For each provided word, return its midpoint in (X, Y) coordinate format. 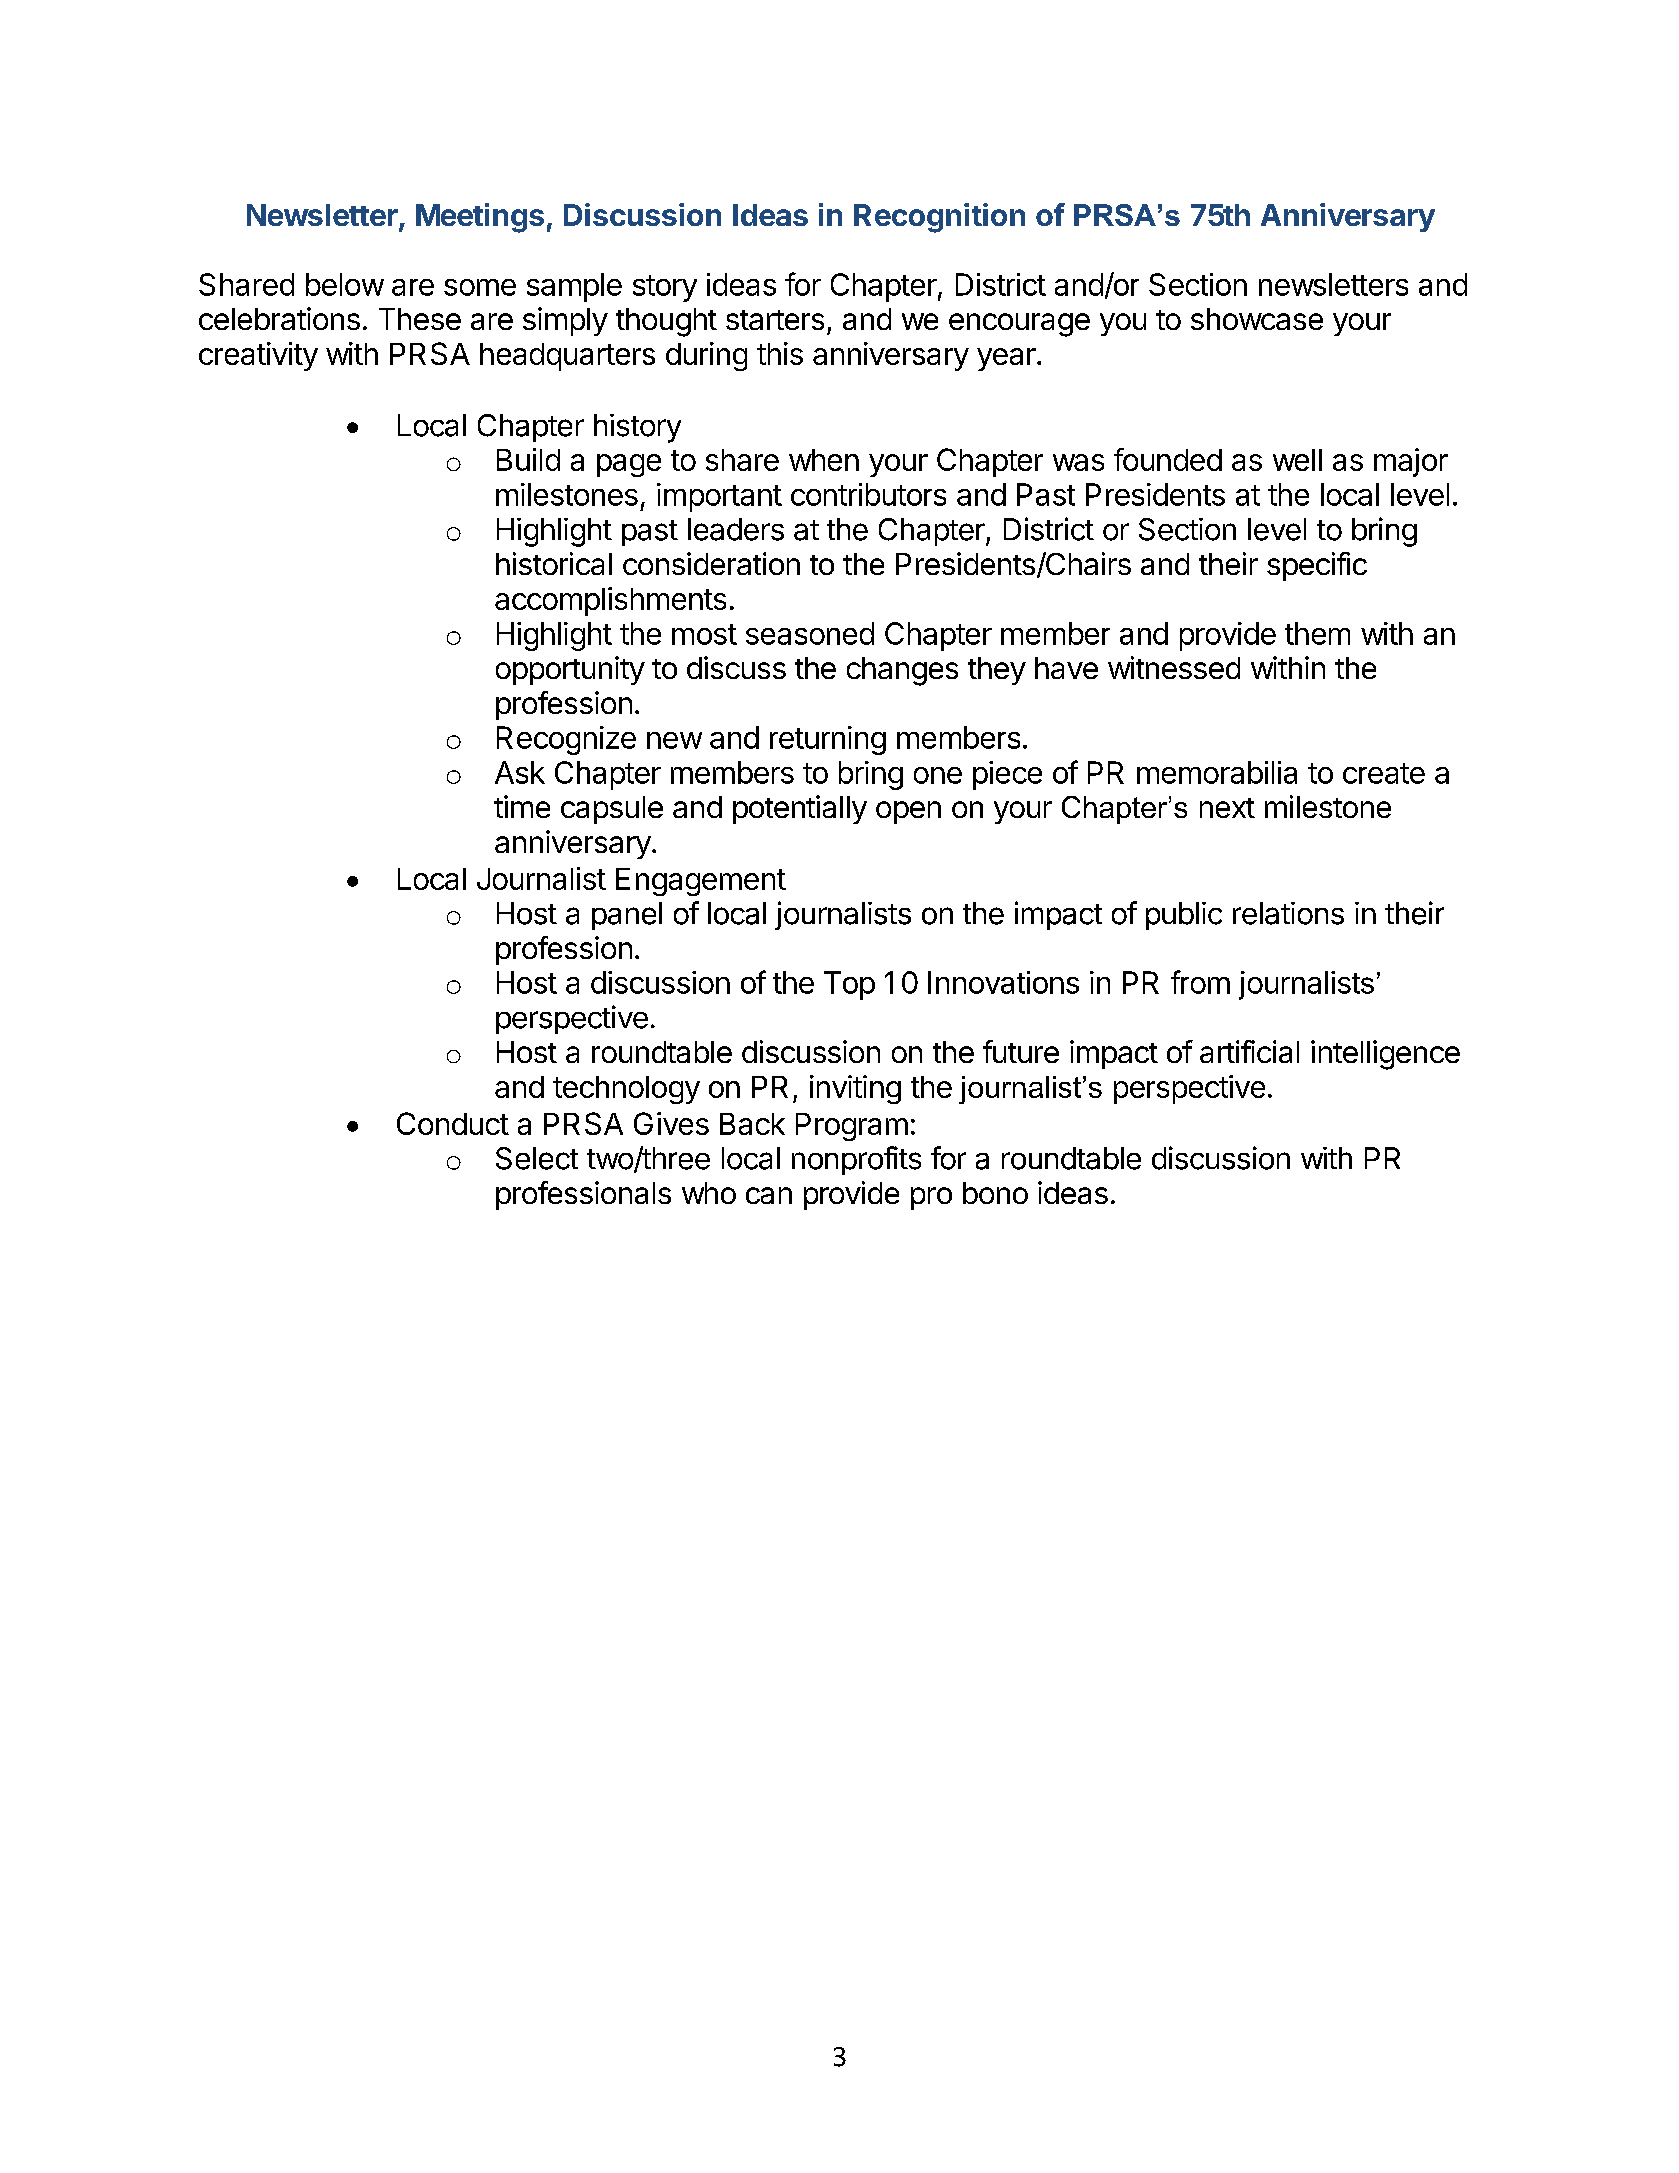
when (824, 460)
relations (1288, 913)
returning (828, 740)
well (1297, 460)
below (345, 284)
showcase (1257, 319)
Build (528, 459)
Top (849, 985)
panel (627, 916)
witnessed (1174, 667)
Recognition (939, 218)
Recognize (566, 740)
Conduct (453, 1123)
